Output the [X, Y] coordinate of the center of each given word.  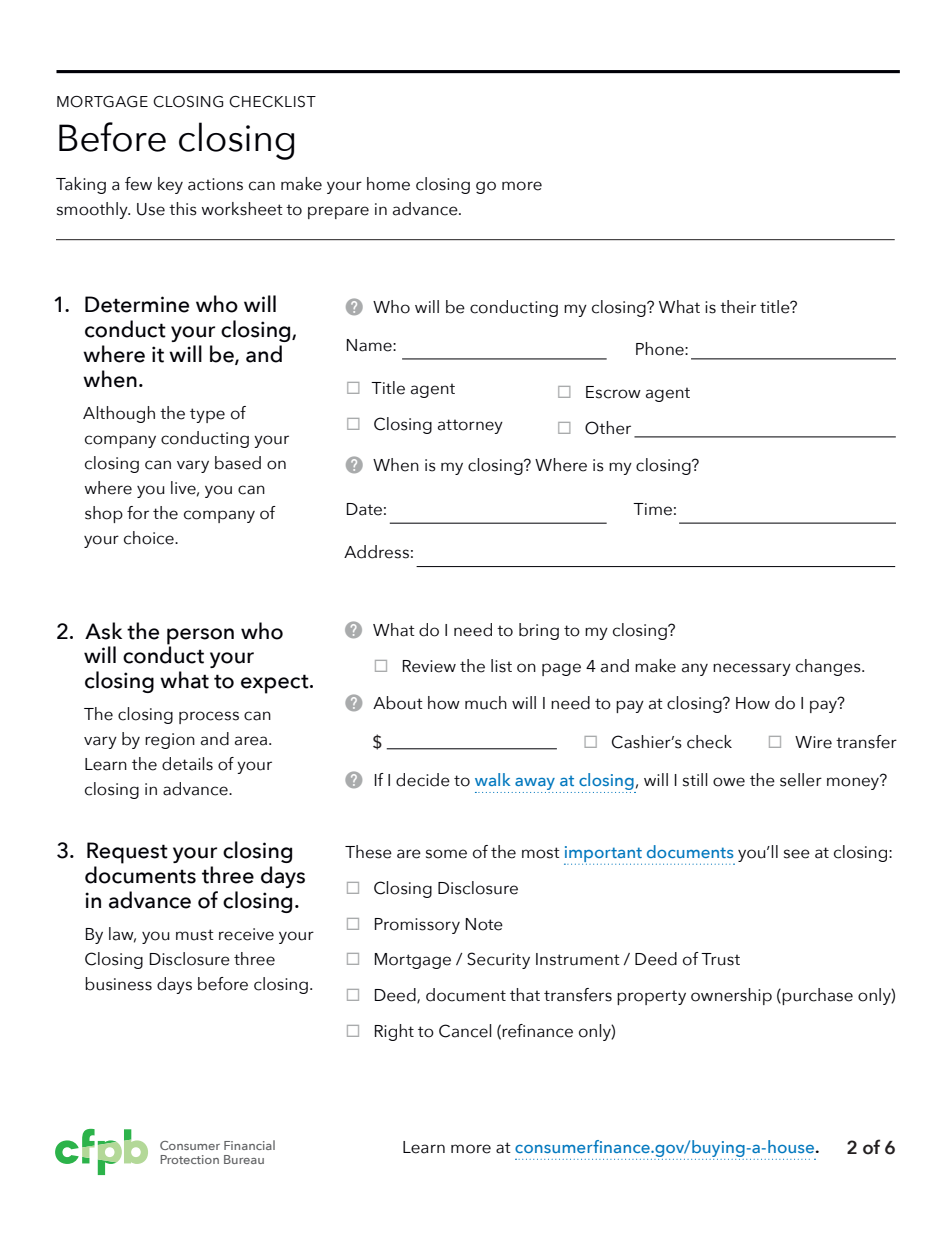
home [388, 184]
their [738, 307]
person [200, 636]
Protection [189, 1159]
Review [429, 666]
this [183, 209]
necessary [752, 669]
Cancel [465, 1031]
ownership [731, 996]
